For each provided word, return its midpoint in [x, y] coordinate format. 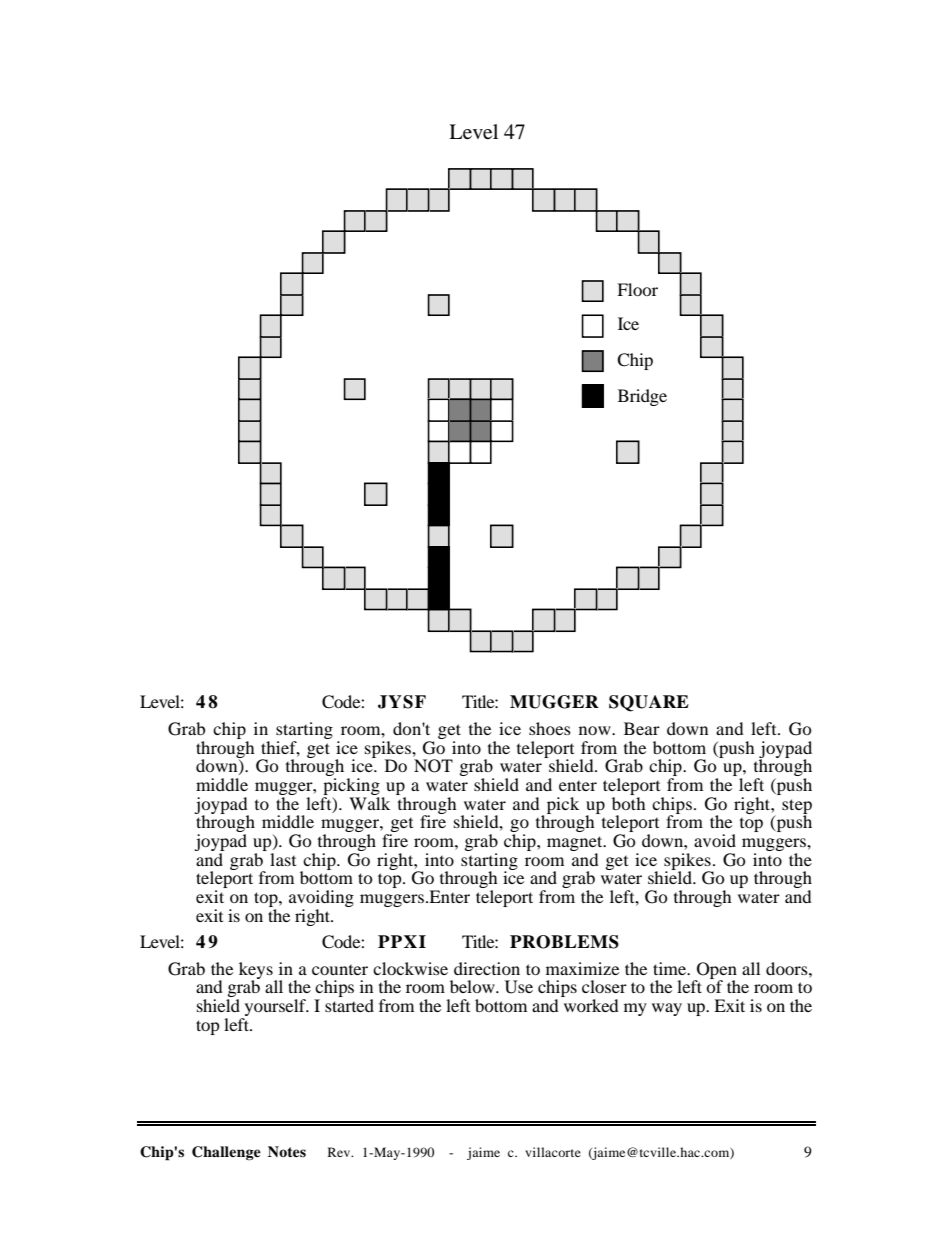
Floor [637, 289]
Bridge [642, 397]
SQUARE [649, 703]
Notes [287, 1151]
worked [591, 1005]
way [667, 1009]
